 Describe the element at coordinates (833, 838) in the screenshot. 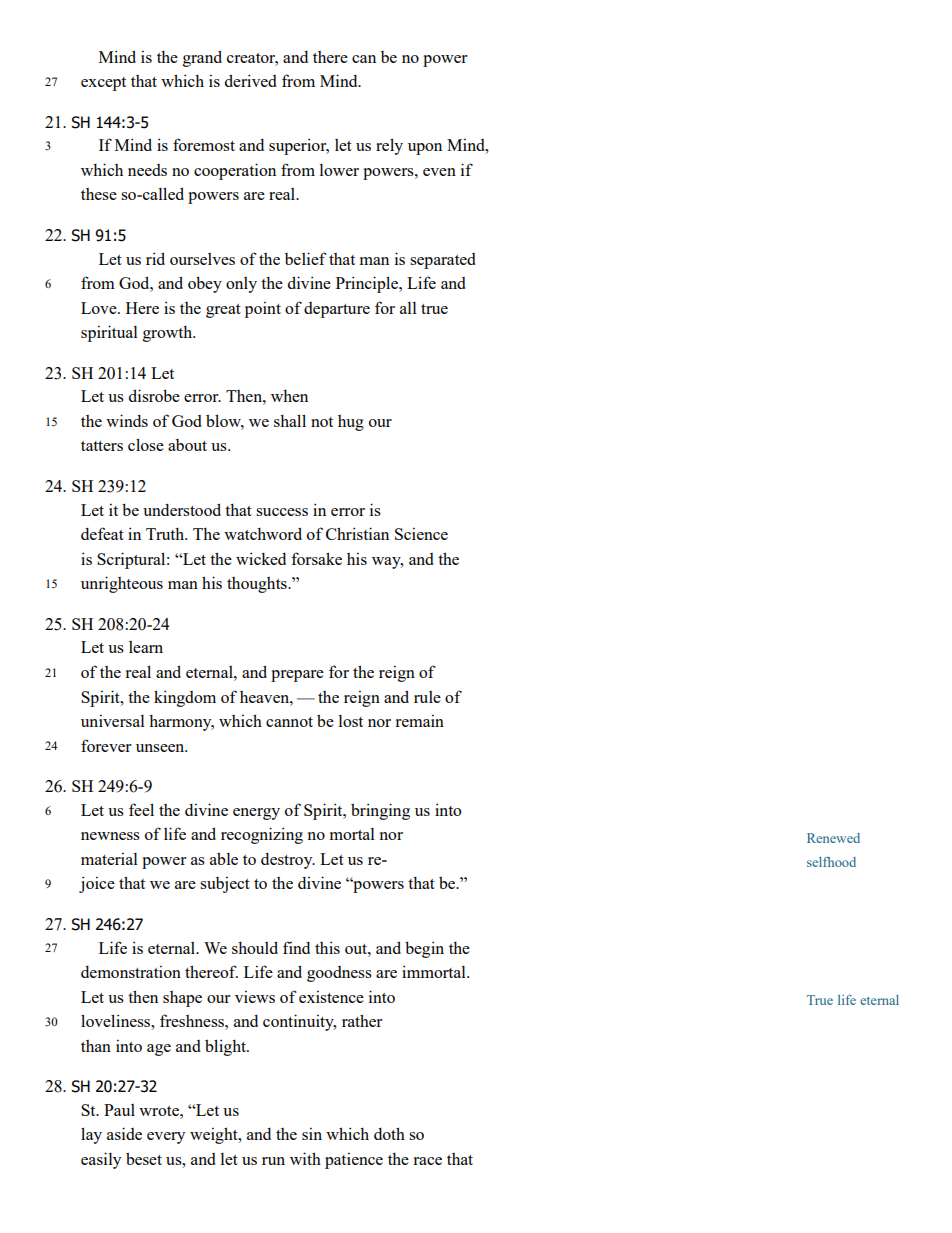

I see `Renewed` at that location.
